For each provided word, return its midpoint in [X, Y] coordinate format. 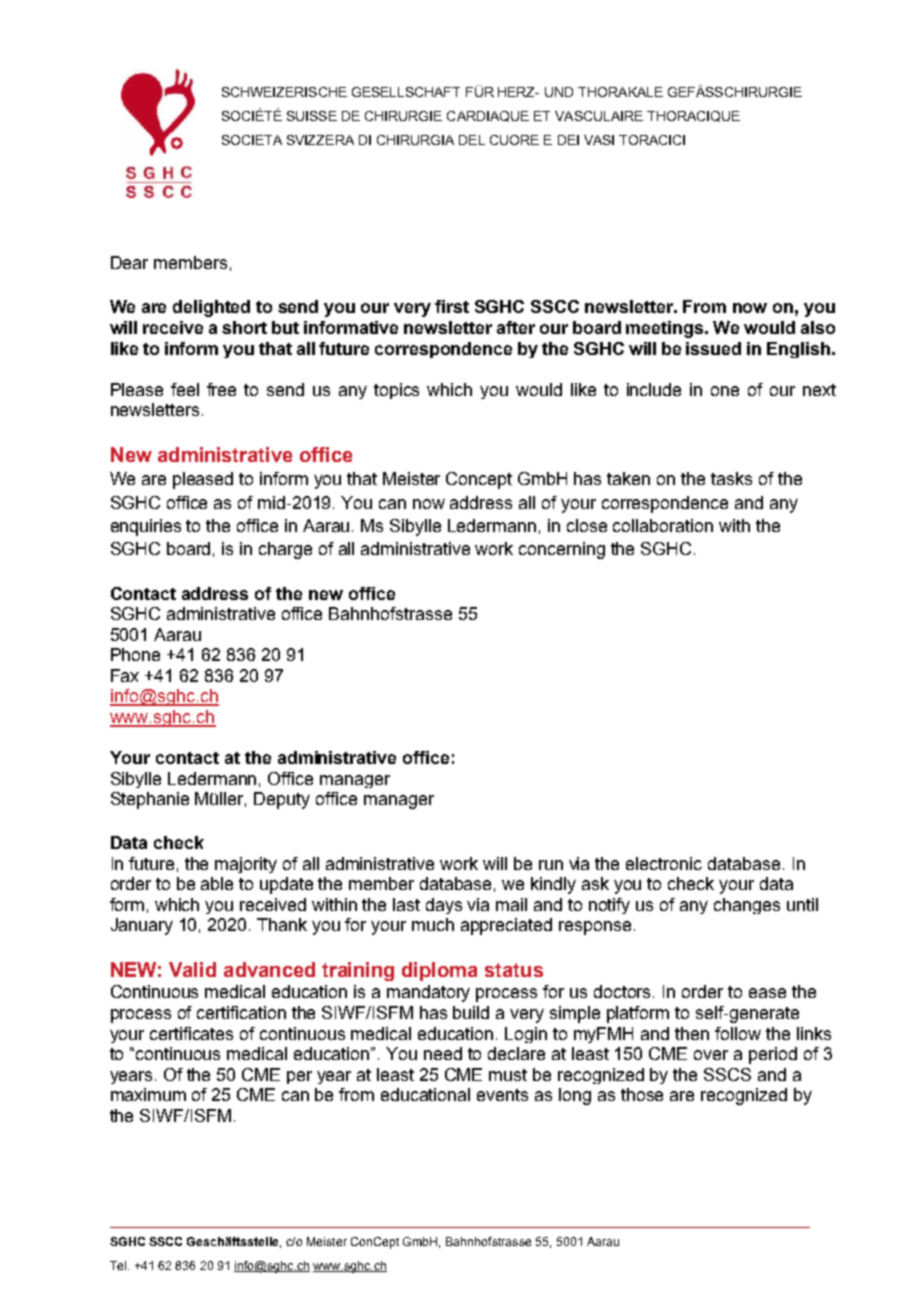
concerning [562, 550]
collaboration [663, 525]
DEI [568, 140]
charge [285, 550]
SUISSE [312, 116]
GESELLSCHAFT [406, 92]
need [443, 1053]
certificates [191, 1033]
